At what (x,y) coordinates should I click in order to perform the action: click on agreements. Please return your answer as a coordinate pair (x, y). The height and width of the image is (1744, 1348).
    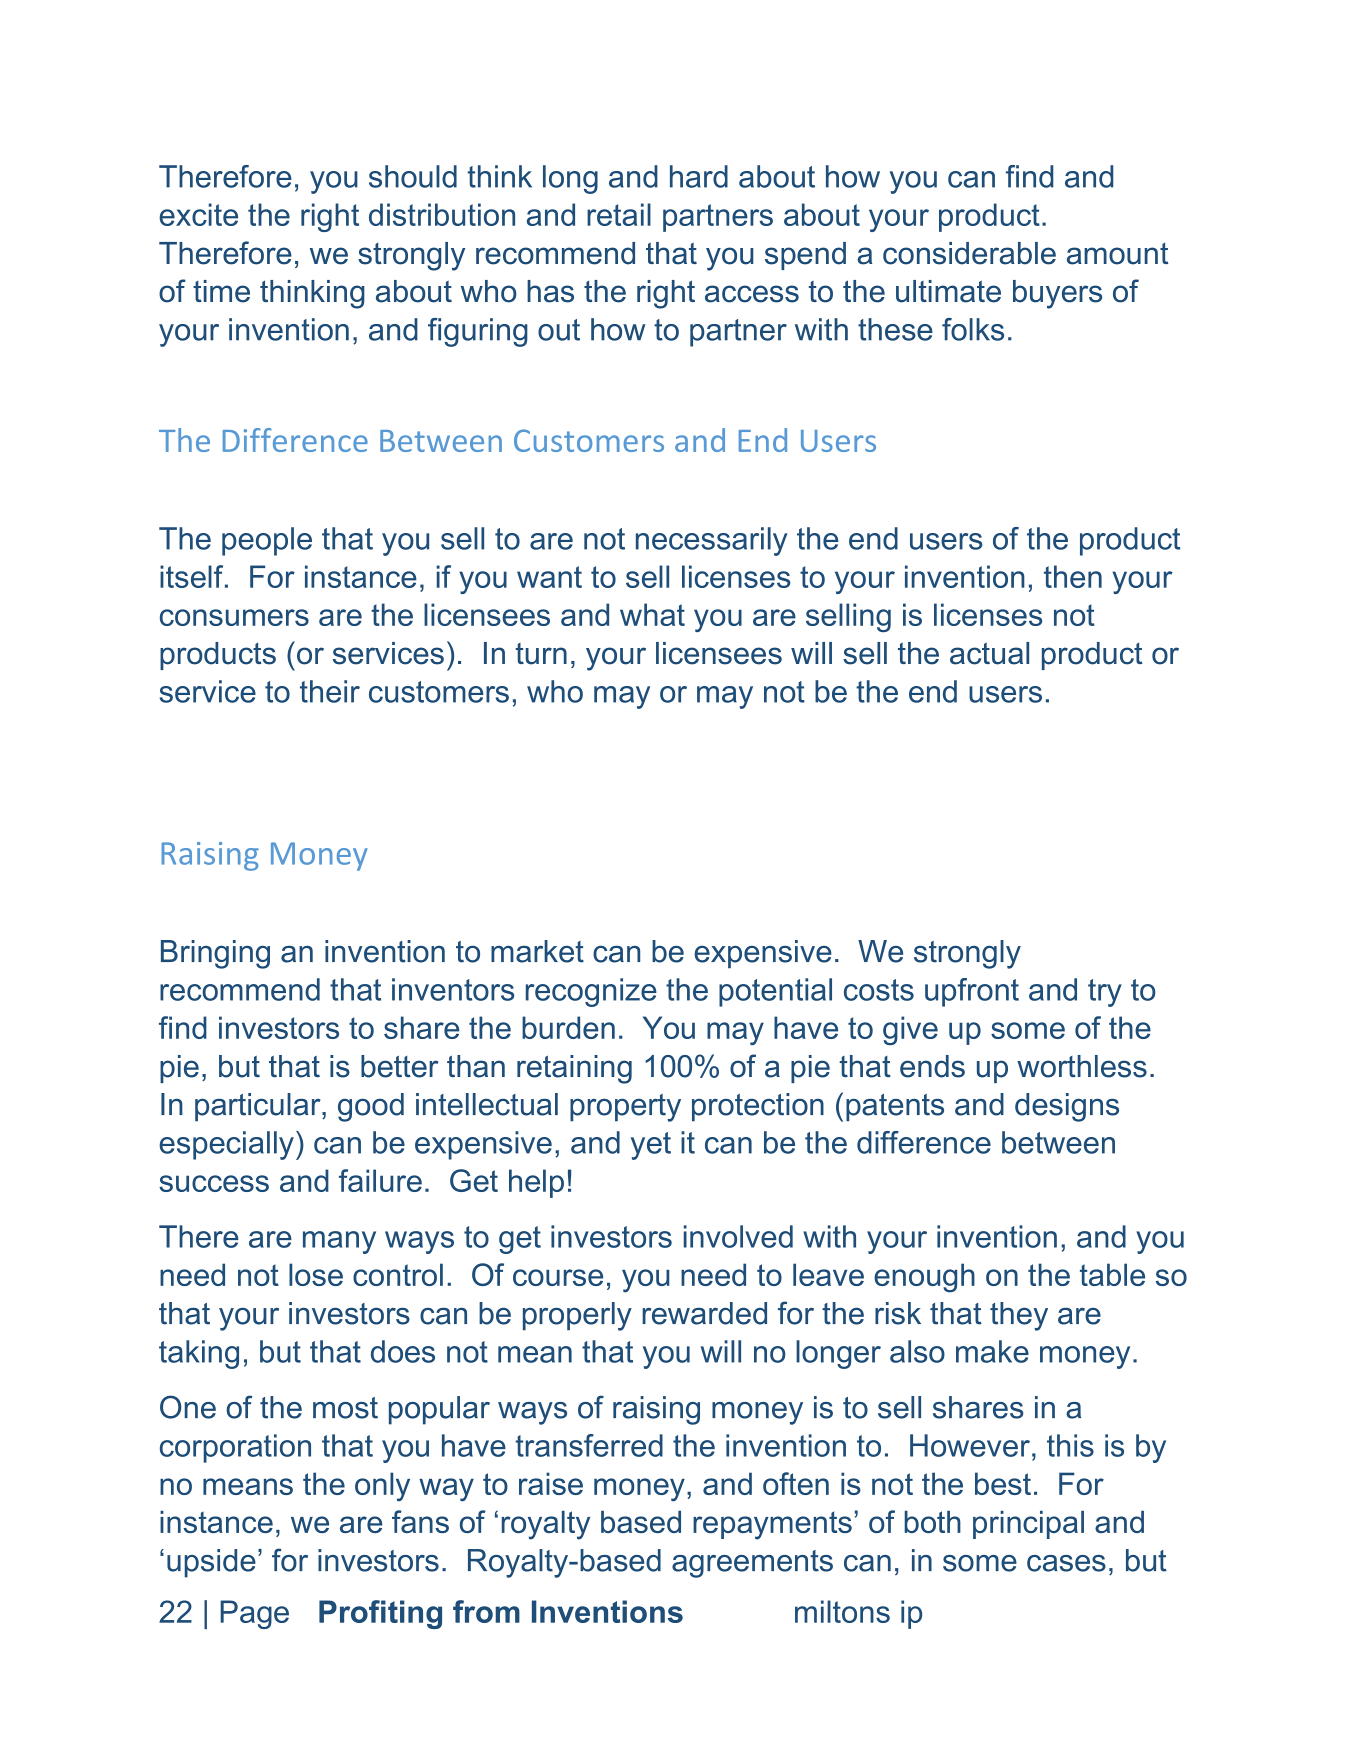
    Looking at the image, I should click on (752, 1564).
